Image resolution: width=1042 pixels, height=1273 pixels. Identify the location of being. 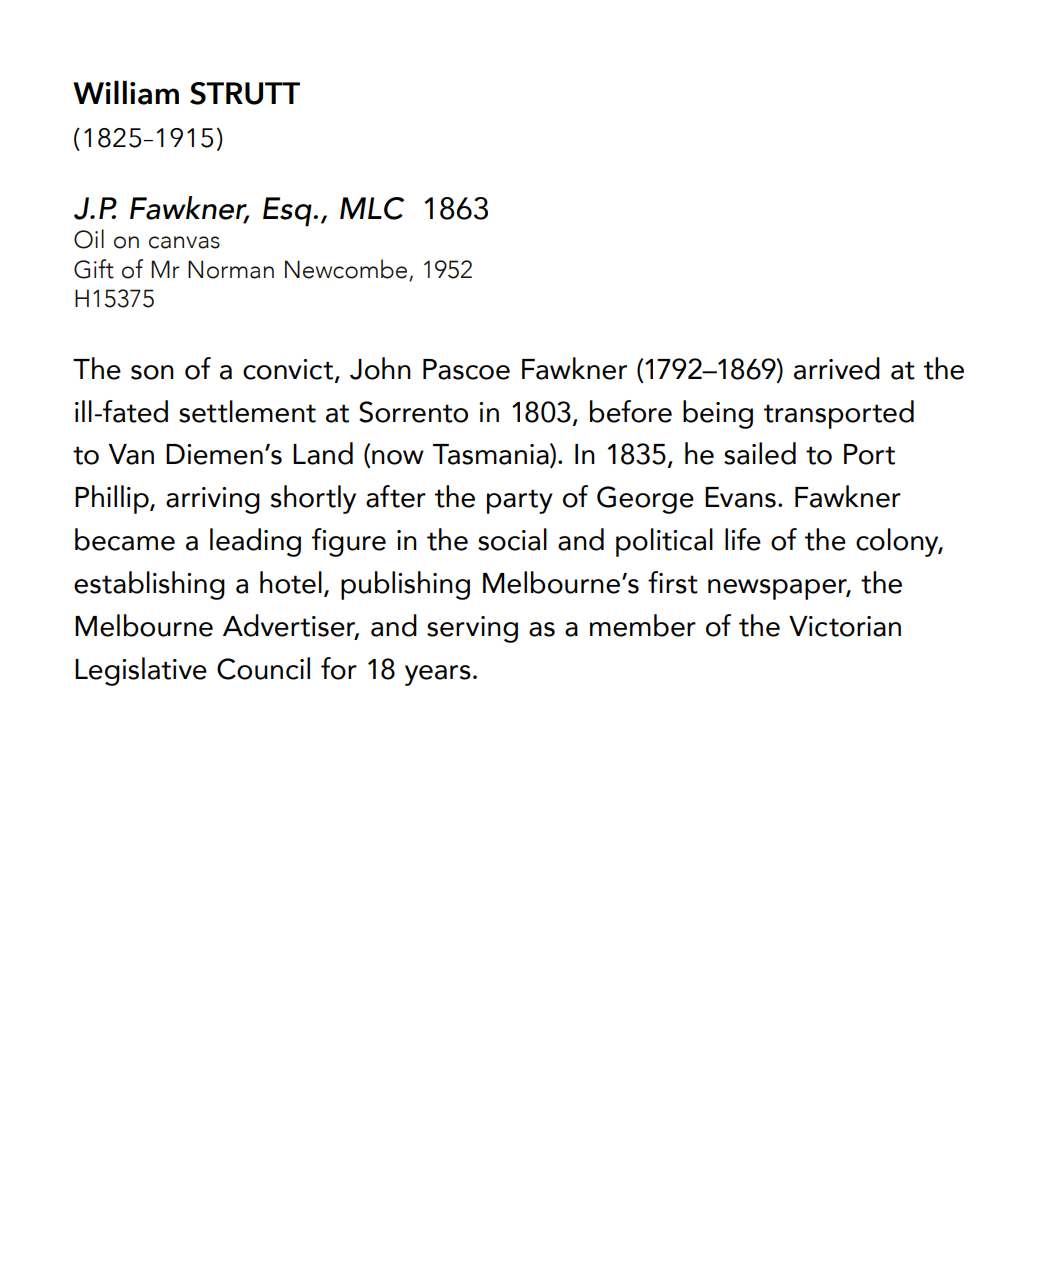
(718, 414).
